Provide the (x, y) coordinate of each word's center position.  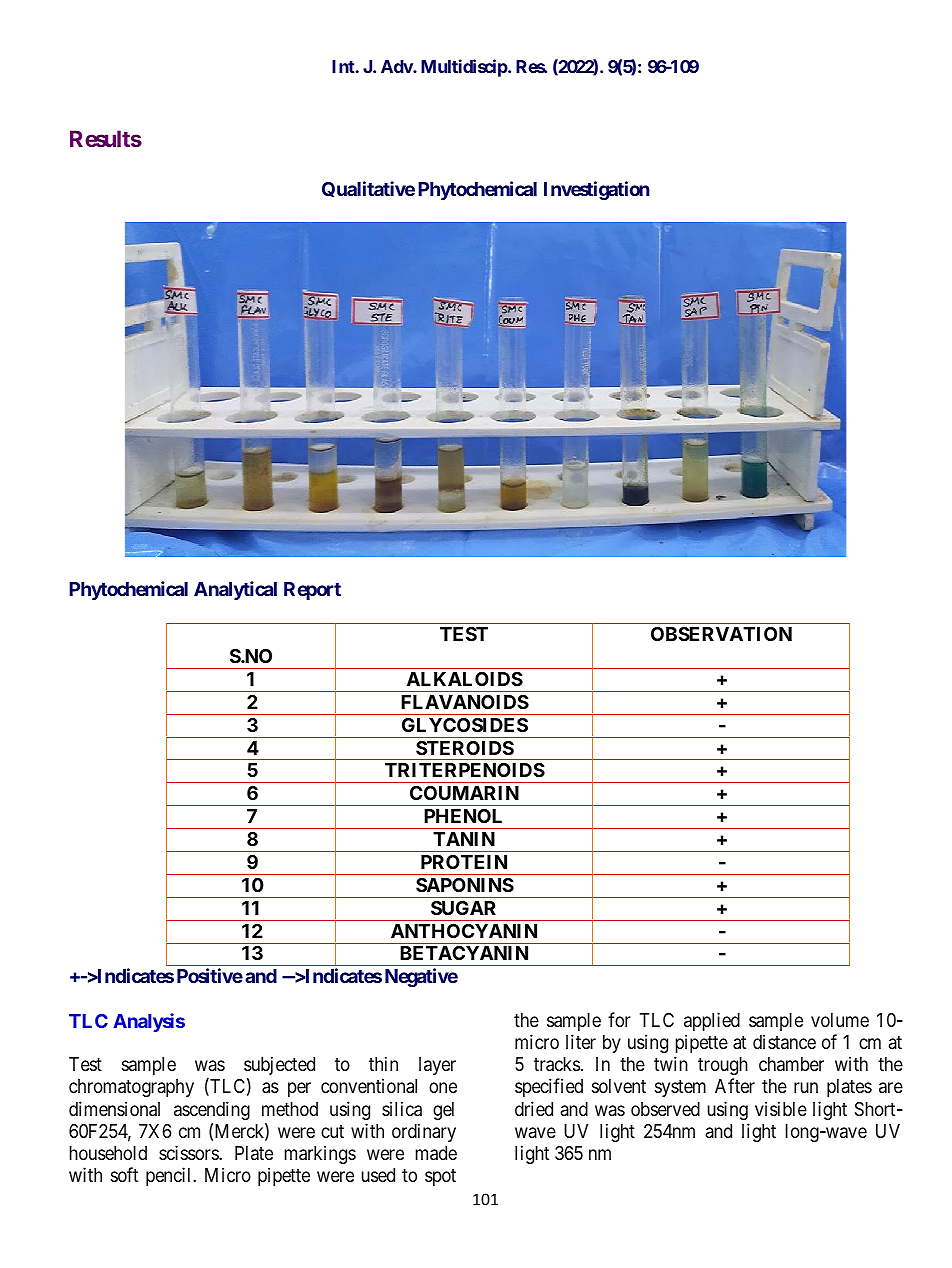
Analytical (235, 590)
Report (312, 591)
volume (840, 1020)
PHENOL (463, 816)
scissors (189, 1152)
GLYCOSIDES (465, 725)
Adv (397, 66)
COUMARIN (464, 793)
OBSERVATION (721, 634)
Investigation (597, 190)
